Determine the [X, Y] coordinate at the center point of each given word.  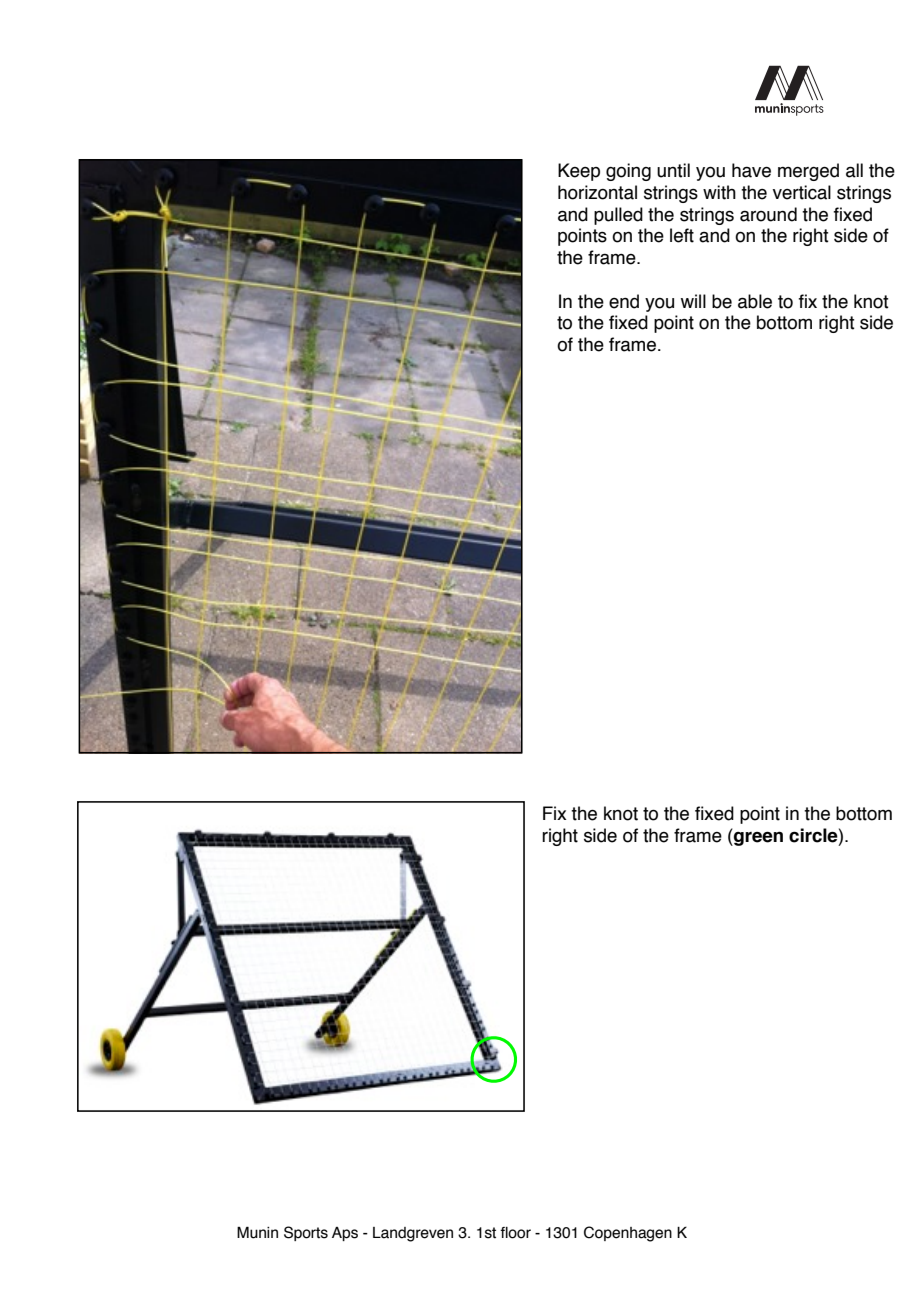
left [682, 235]
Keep [579, 172]
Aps [345, 1234]
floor [515, 1233]
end [624, 301]
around [768, 214]
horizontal [597, 192]
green [757, 837]
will [693, 301]
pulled [618, 216]
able [755, 301]
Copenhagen [628, 1234]
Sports [306, 1233]
